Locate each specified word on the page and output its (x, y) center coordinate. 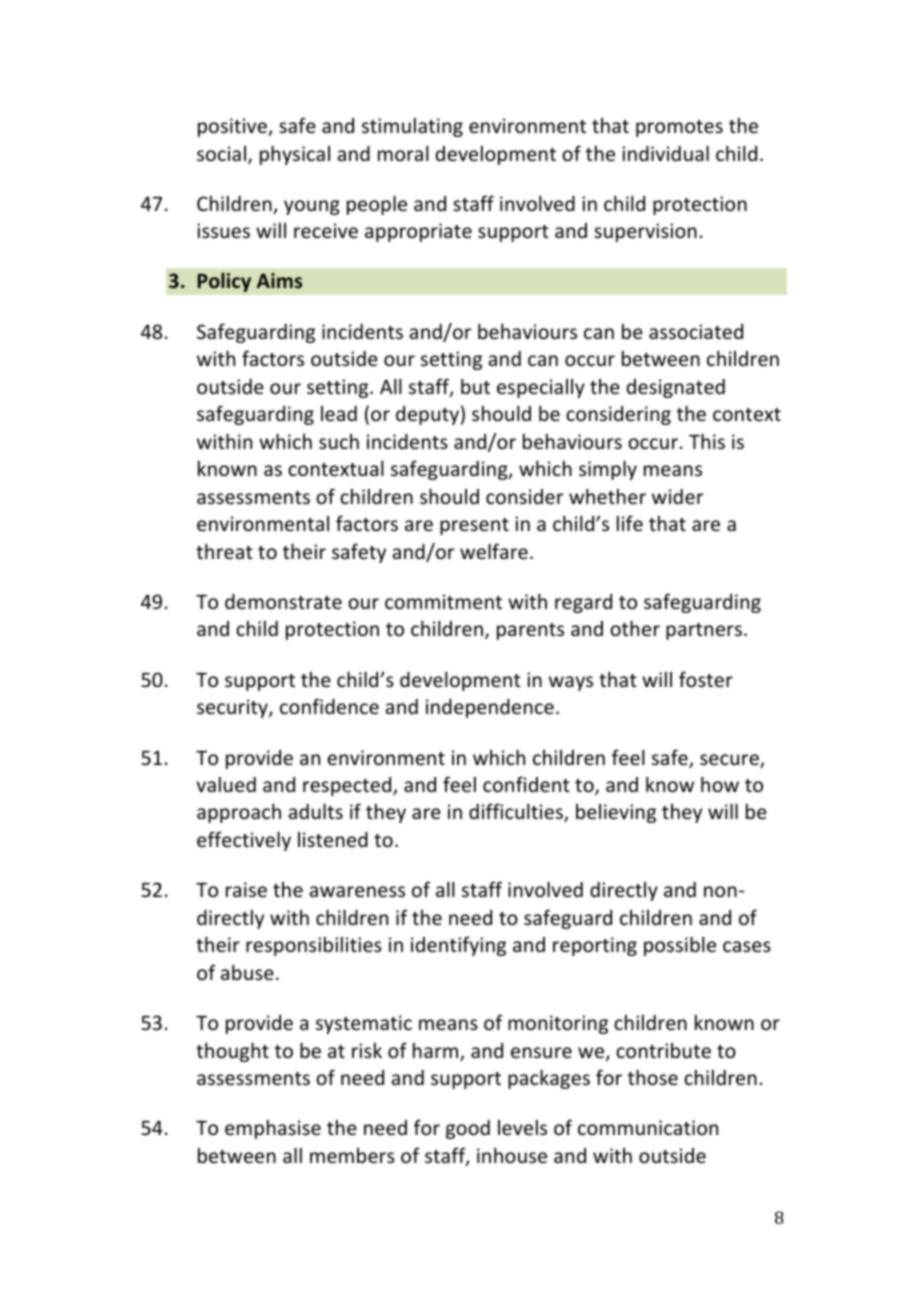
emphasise (273, 1129)
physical (295, 155)
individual (665, 153)
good (468, 1129)
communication (648, 1127)
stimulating (412, 127)
